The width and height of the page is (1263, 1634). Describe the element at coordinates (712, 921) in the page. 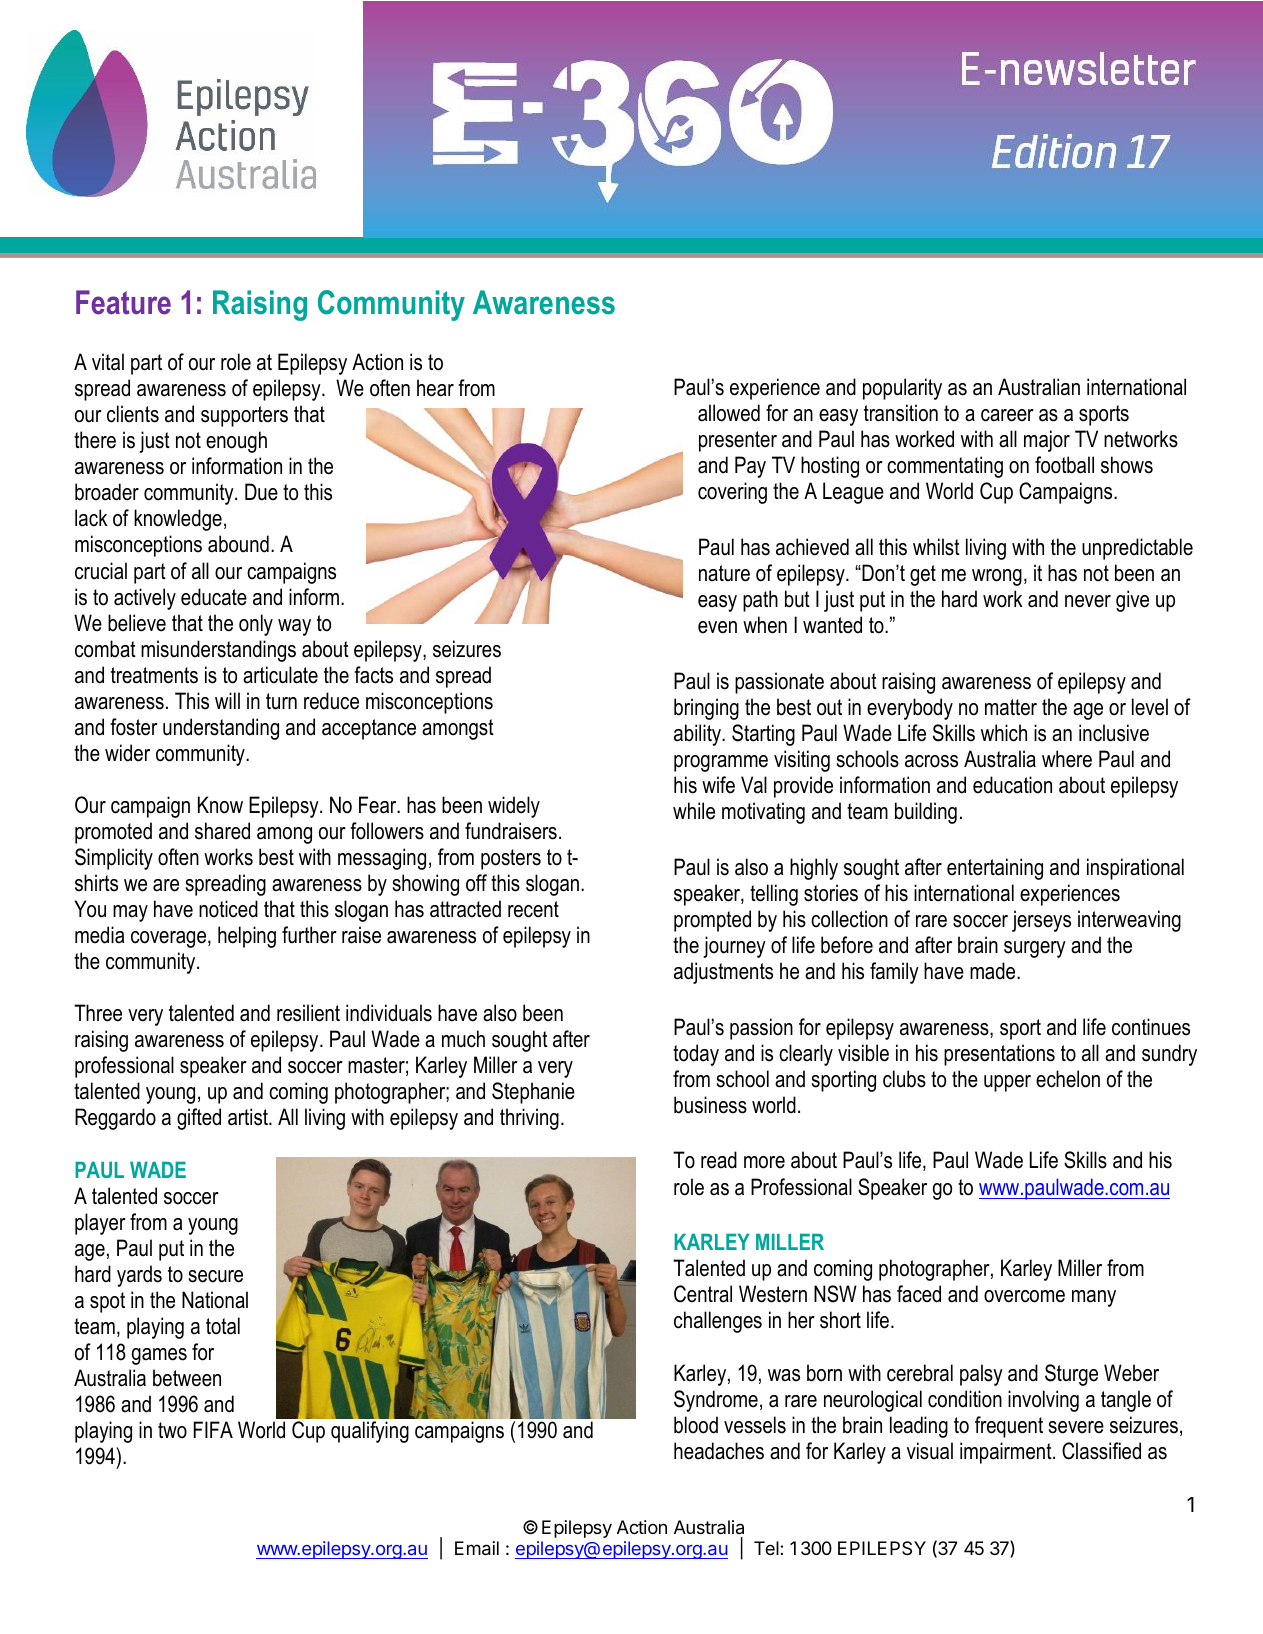

I see `prompted` at that location.
